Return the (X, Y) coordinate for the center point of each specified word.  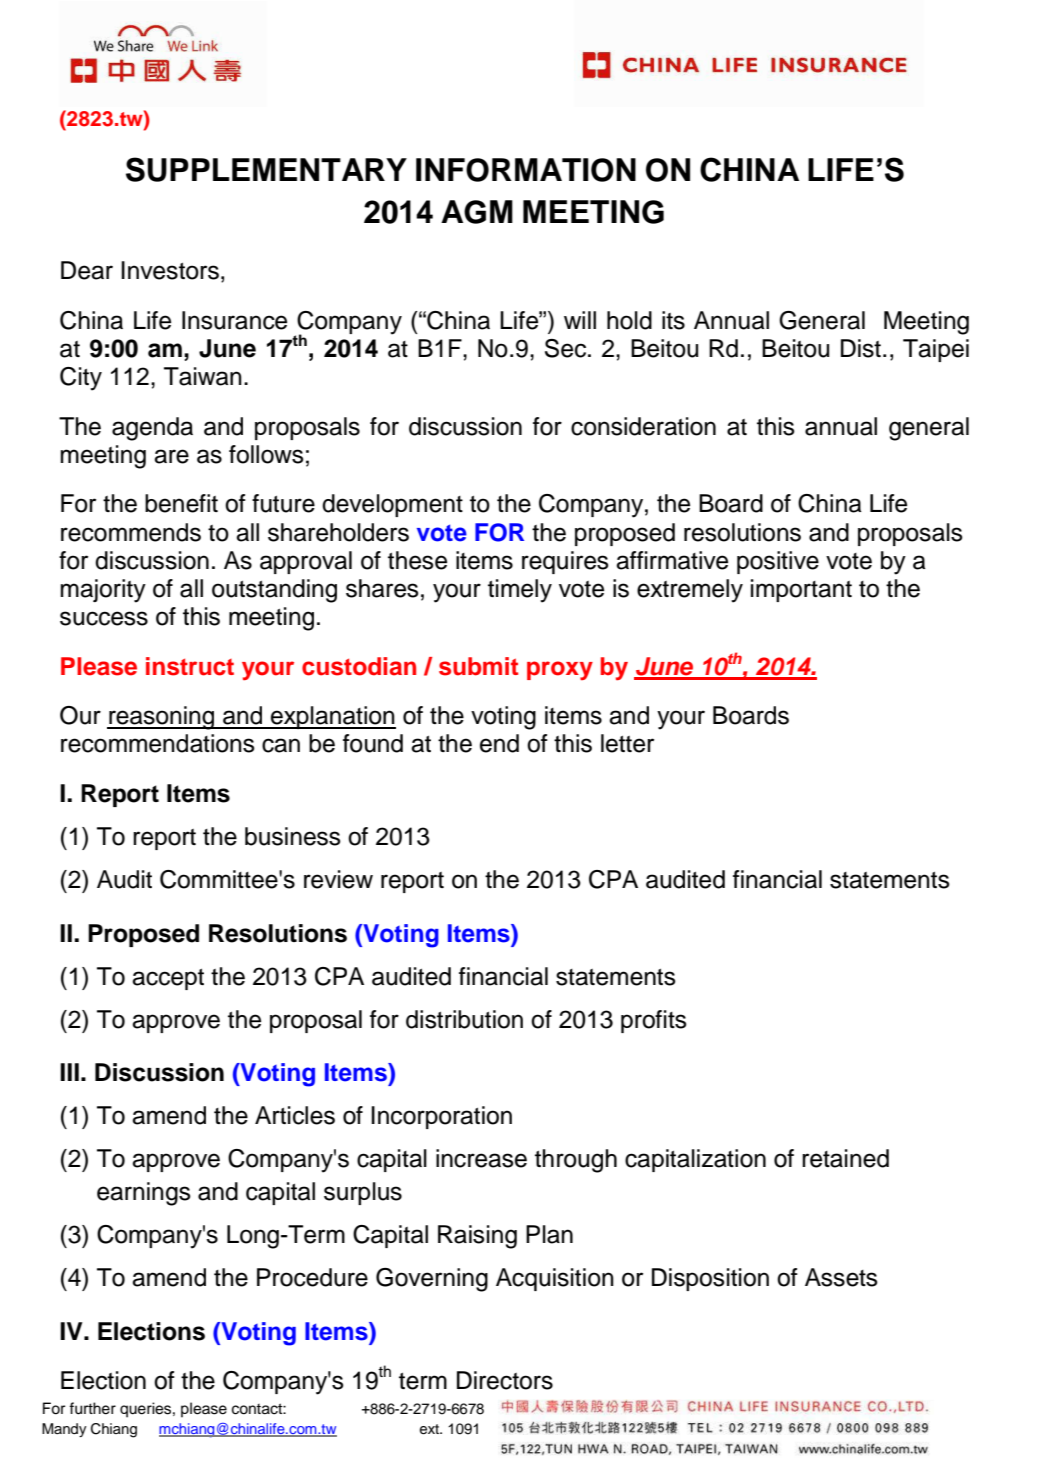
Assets (841, 1277)
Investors (170, 270)
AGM (477, 212)
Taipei (936, 350)
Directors (505, 1380)
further (92, 1408)
